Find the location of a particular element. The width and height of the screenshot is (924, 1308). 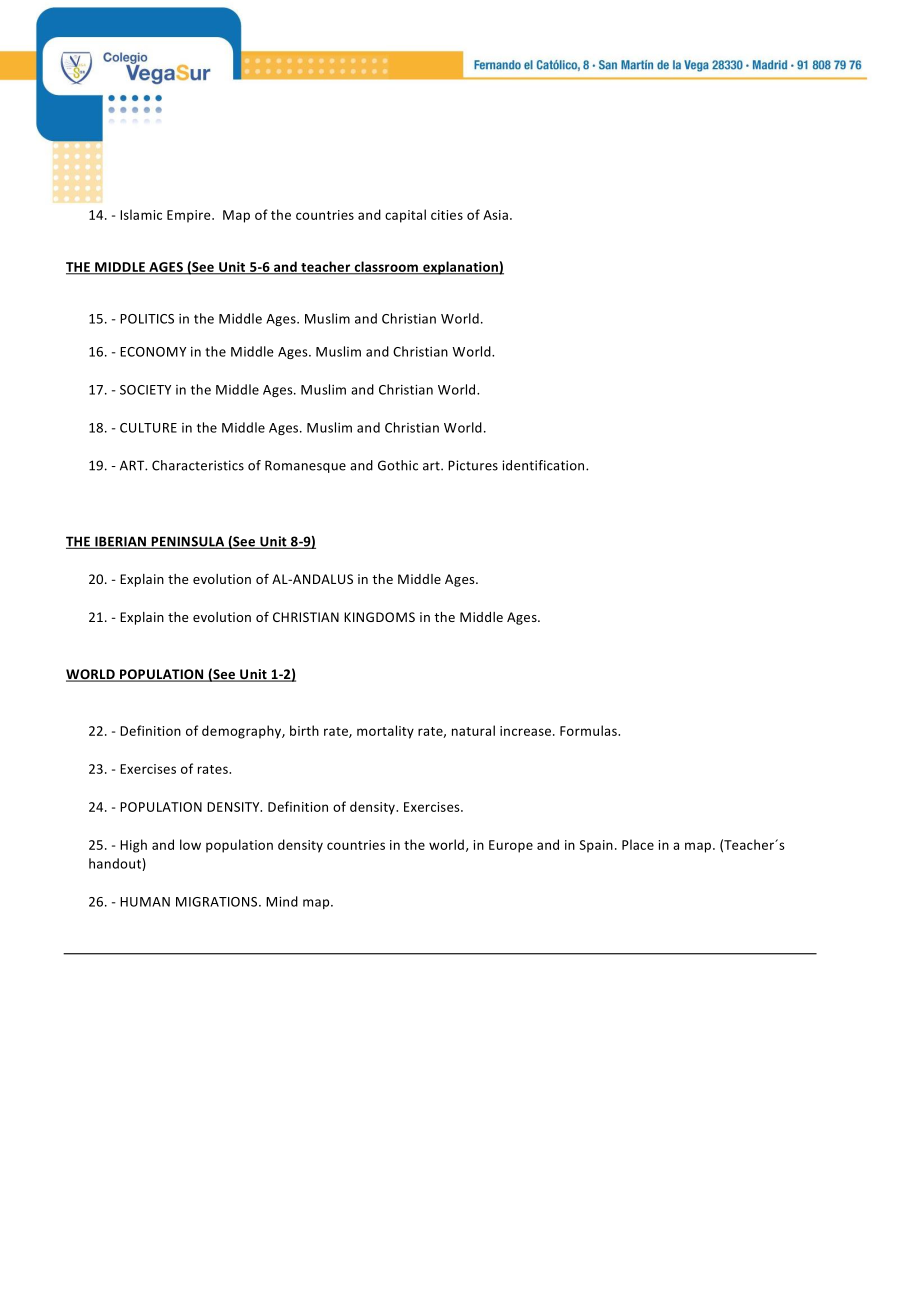

Gothic is located at coordinates (398, 465).
